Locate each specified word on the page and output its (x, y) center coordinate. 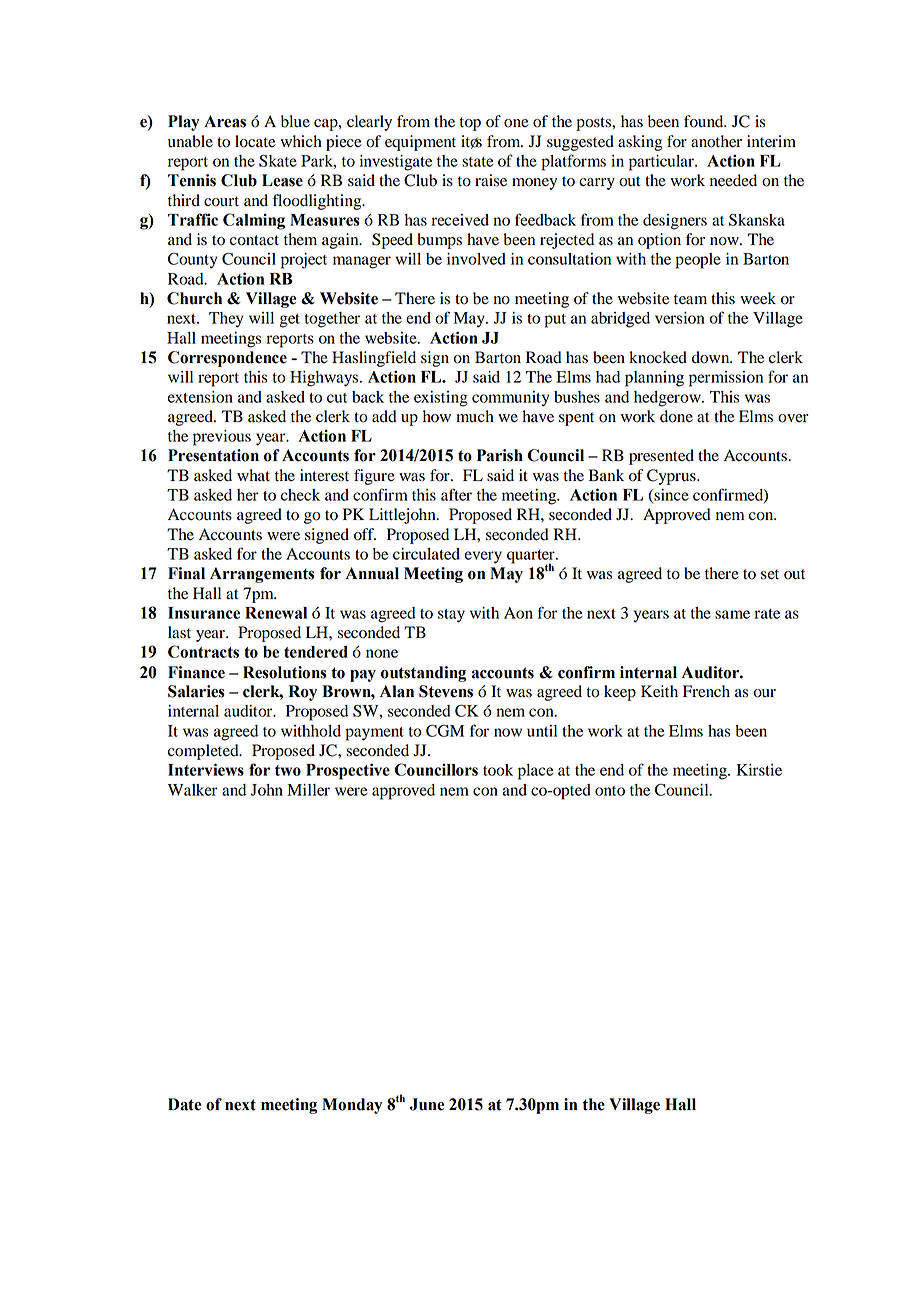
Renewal (276, 613)
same (732, 614)
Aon (518, 613)
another (716, 141)
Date (184, 1104)
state (478, 162)
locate (255, 141)
